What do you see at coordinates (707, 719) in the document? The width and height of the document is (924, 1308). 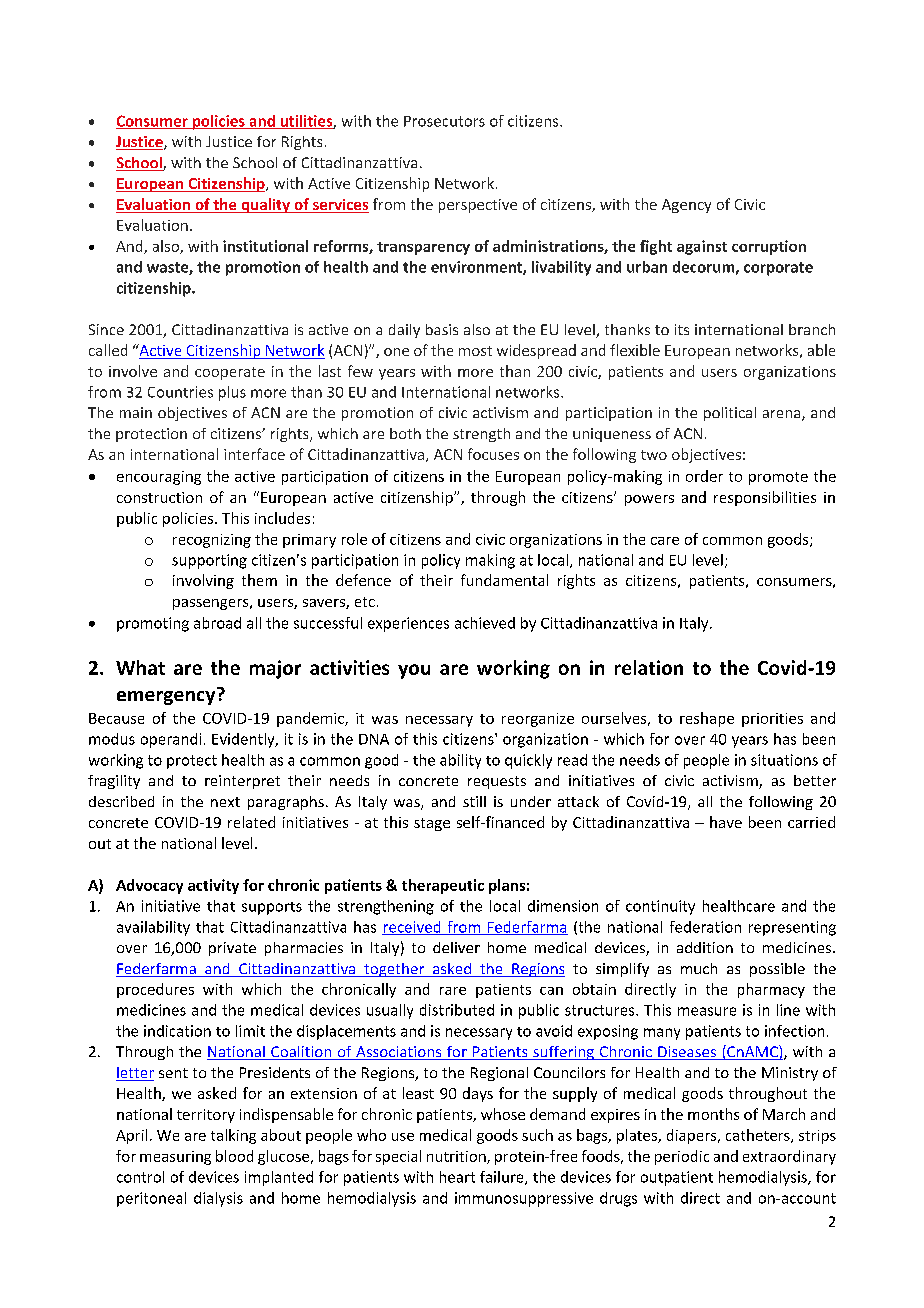 I see `reshape` at bounding box center [707, 719].
